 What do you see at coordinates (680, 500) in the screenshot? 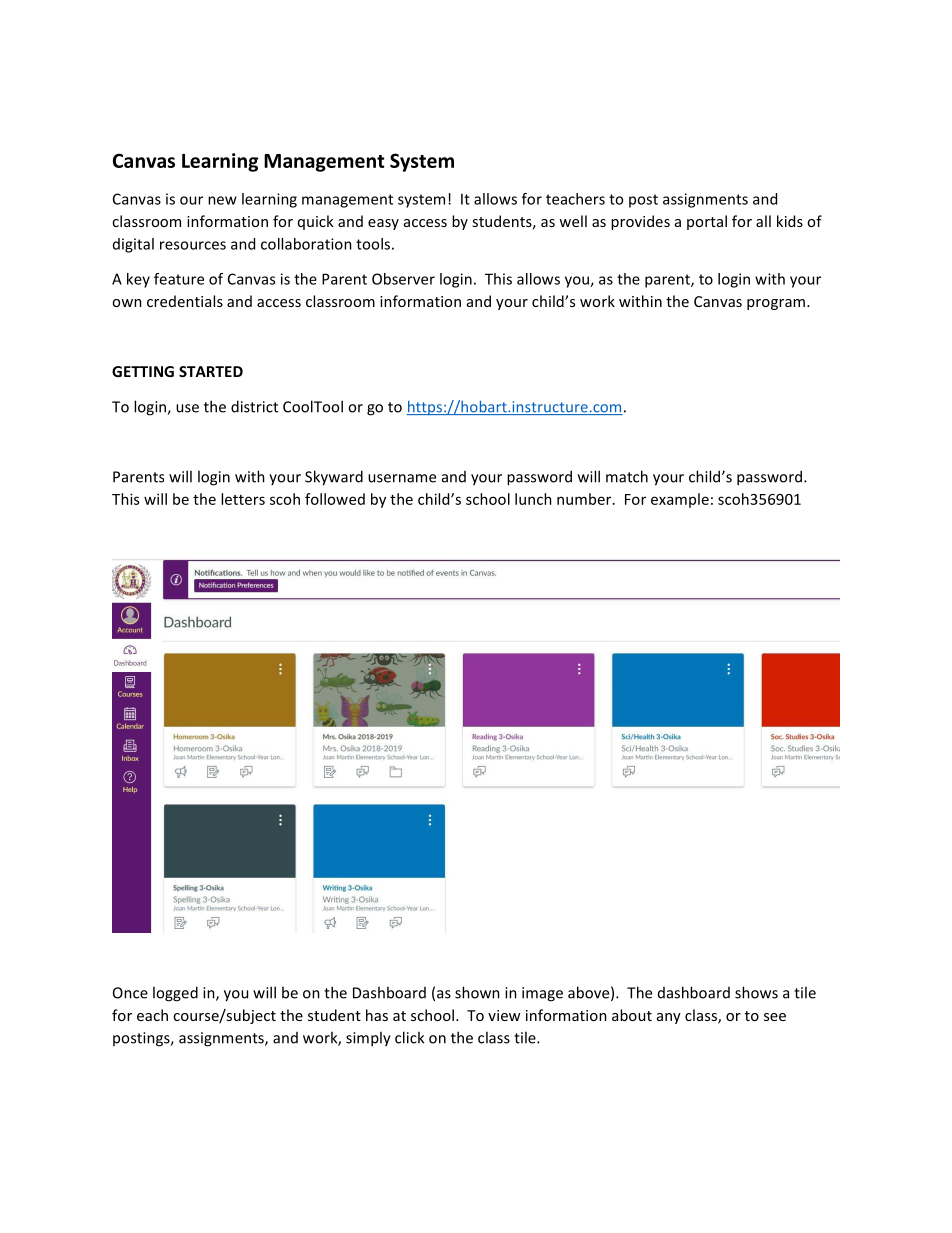
I see `example` at bounding box center [680, 500].
